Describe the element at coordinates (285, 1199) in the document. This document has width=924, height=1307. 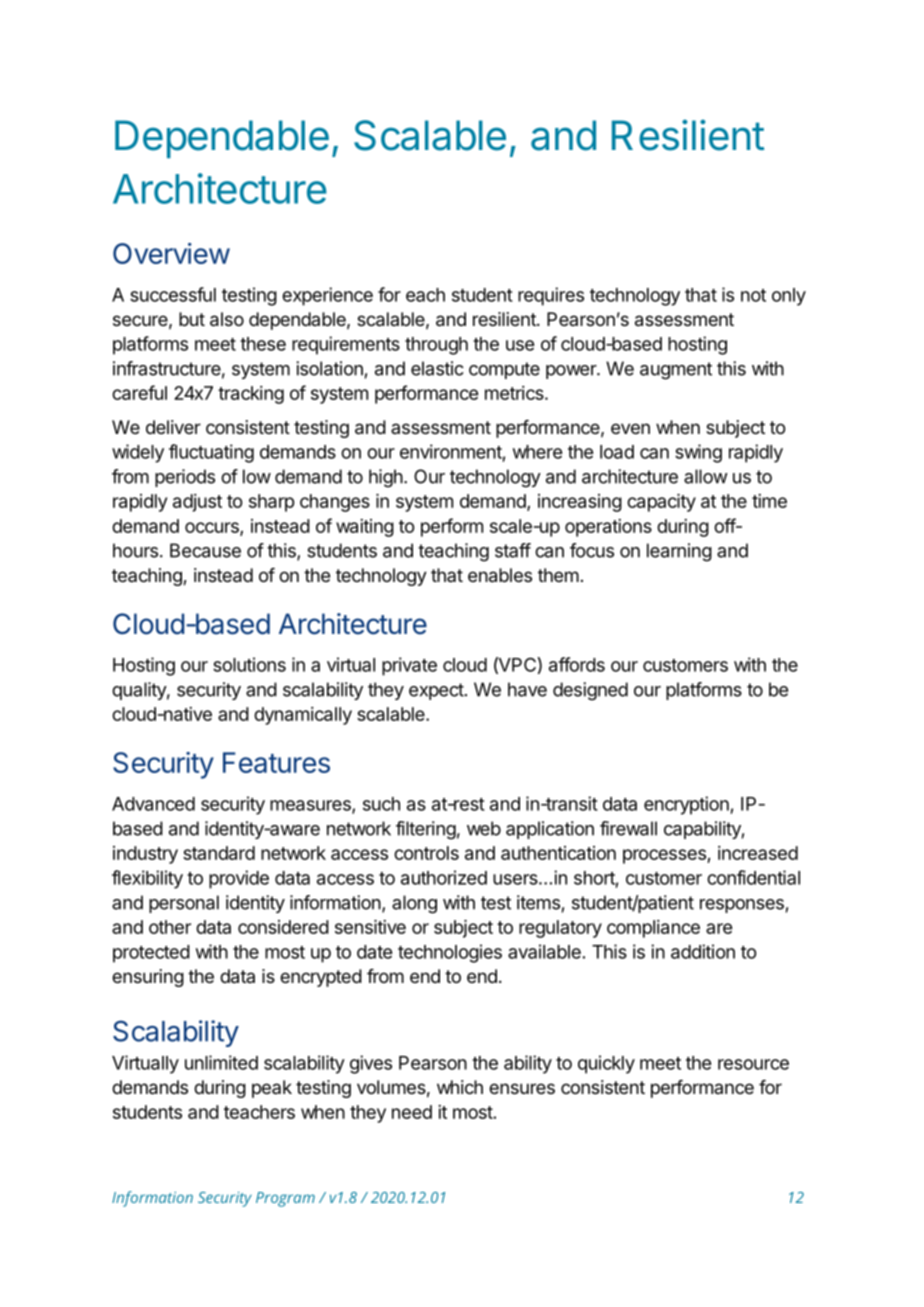
I see `Program` at that location.
